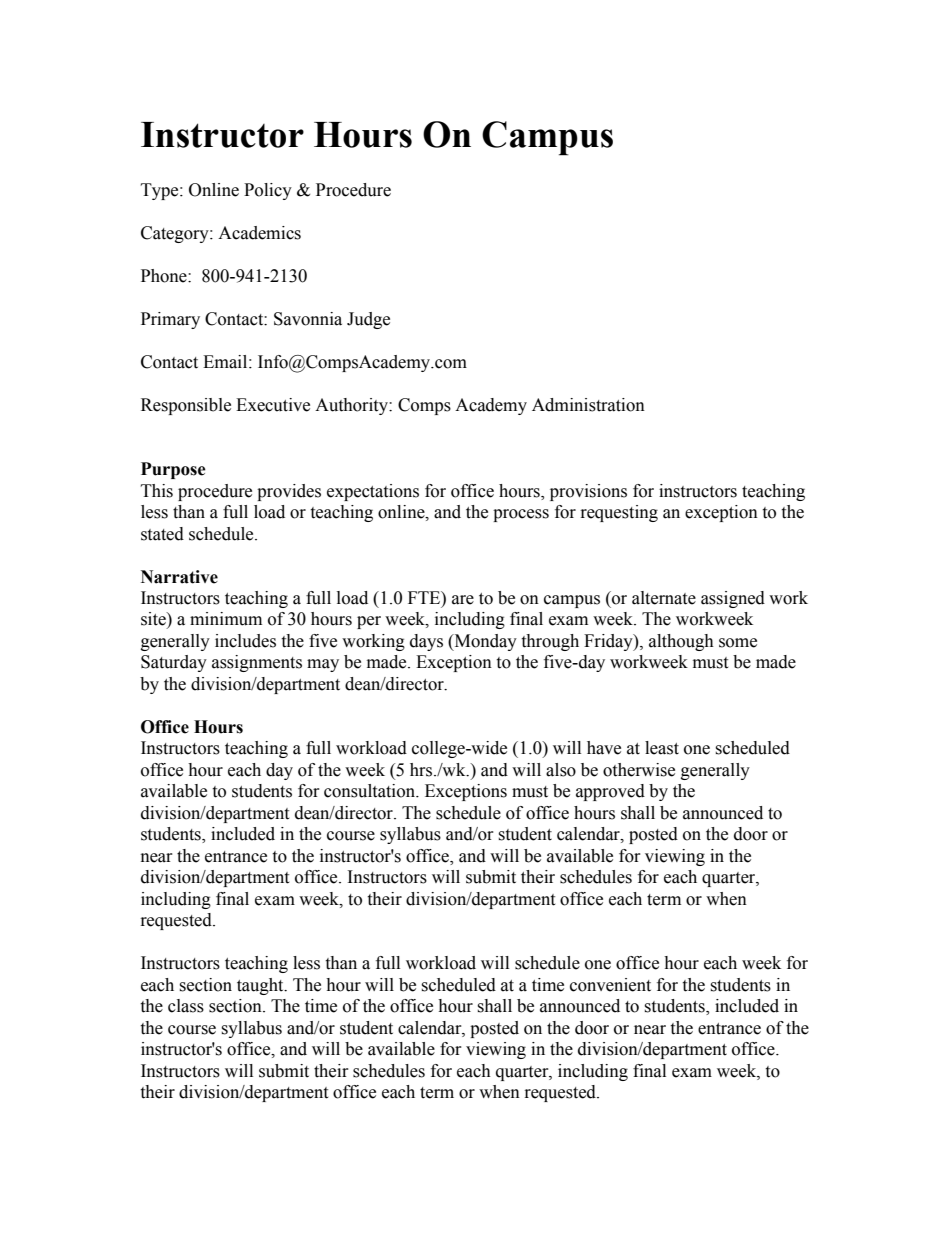  What do you see at coordinates (610, 792) in the screenshot?
I see `approved` at bounding box center [610, 792].
